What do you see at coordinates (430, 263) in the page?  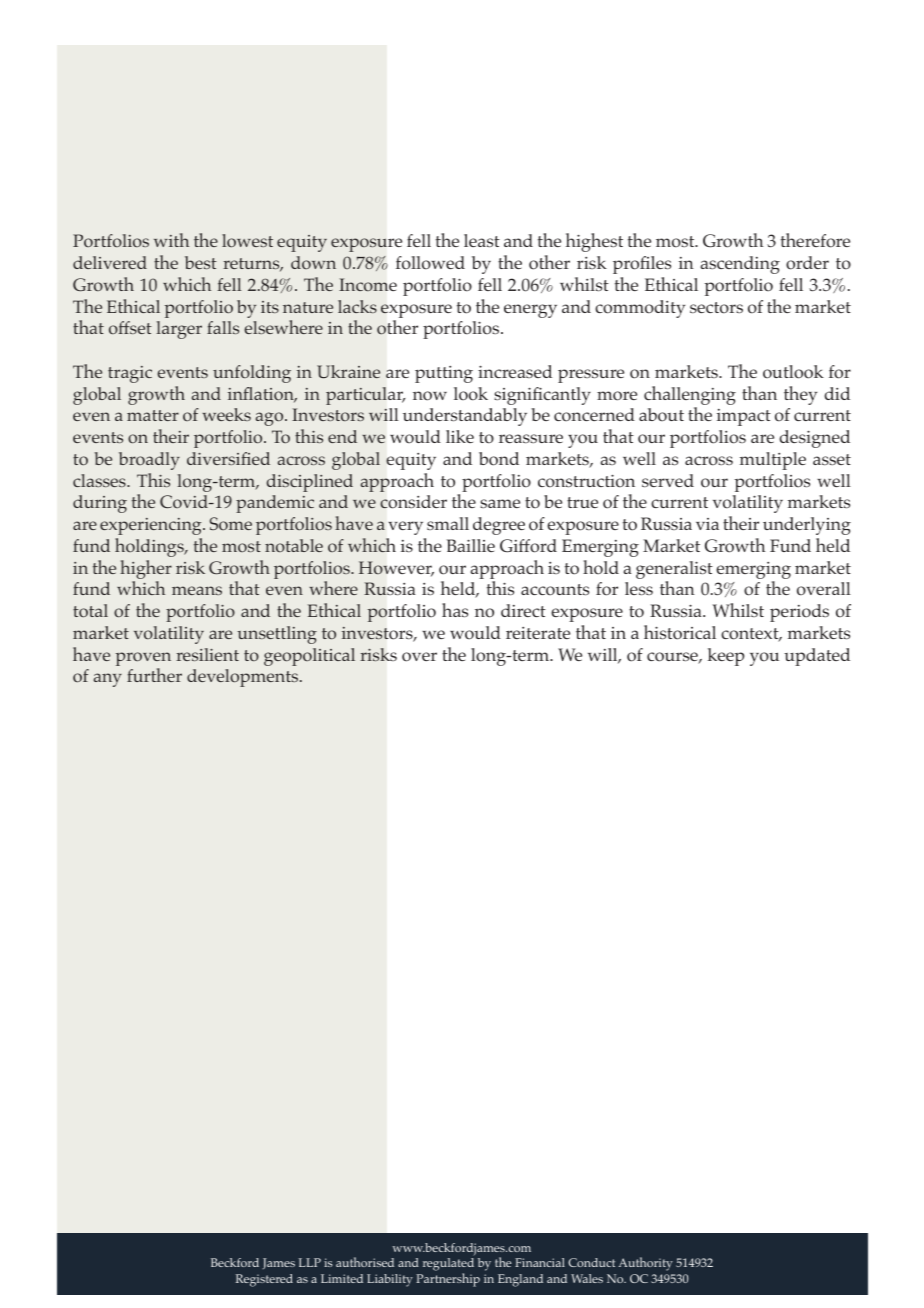 I see `followed` at bounding box center [430, 263].
